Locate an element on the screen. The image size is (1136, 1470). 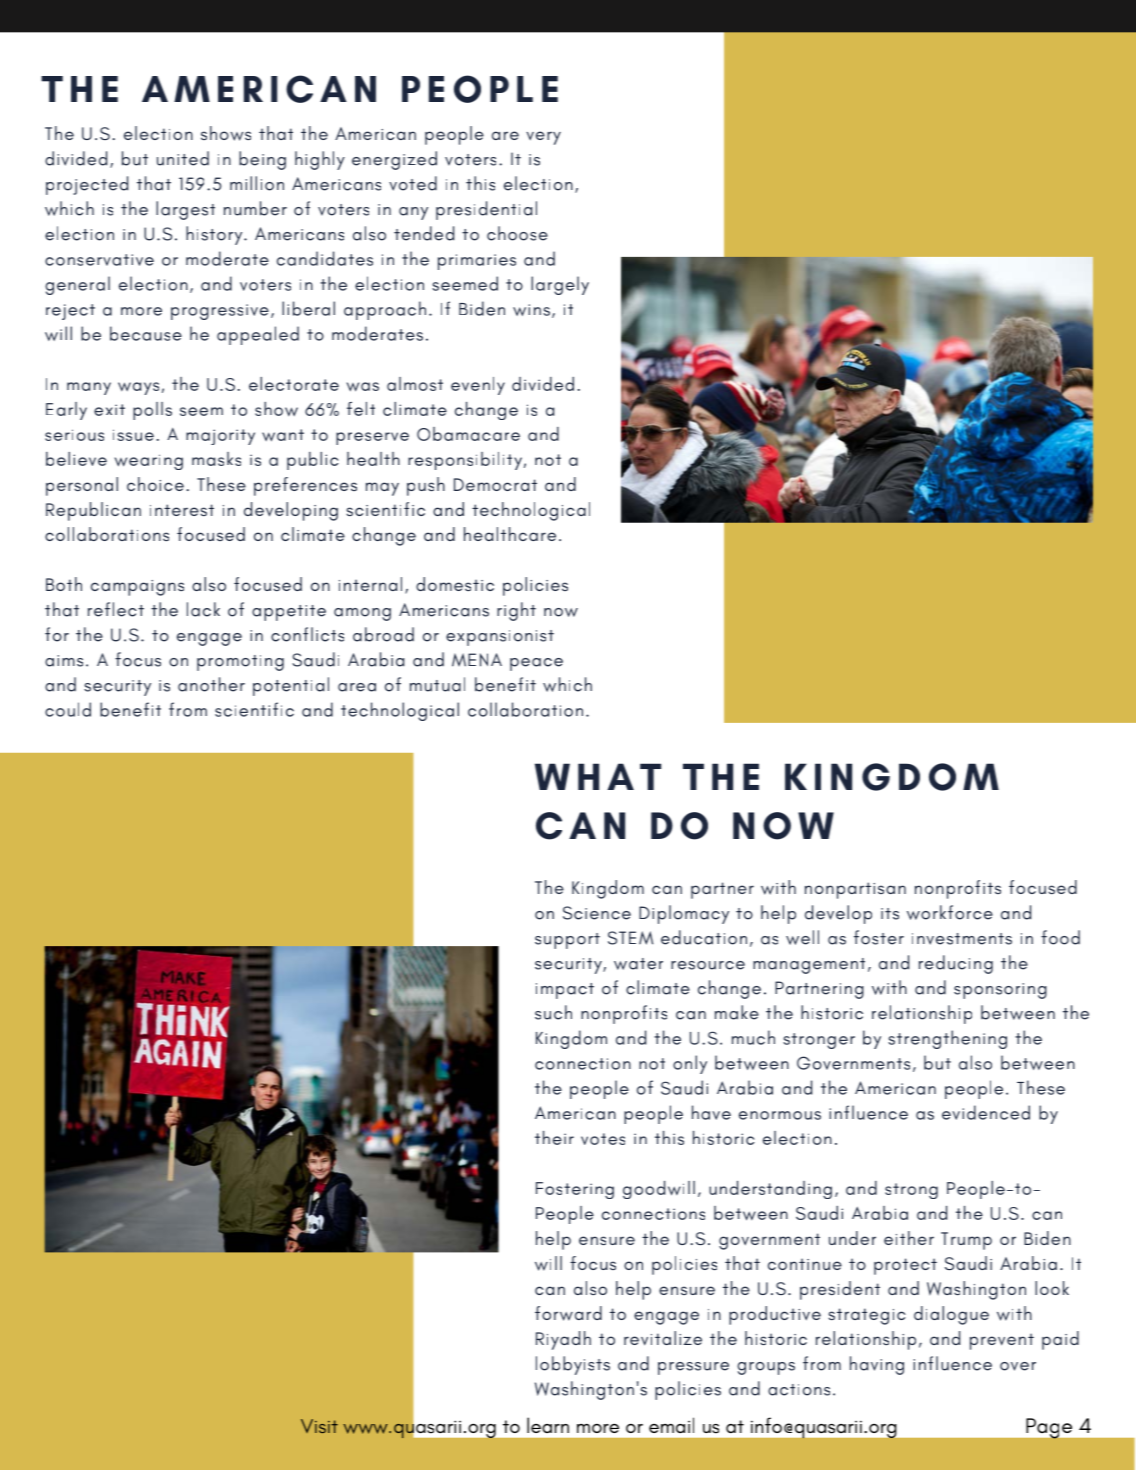
right is located at coordinates (516, 611).
